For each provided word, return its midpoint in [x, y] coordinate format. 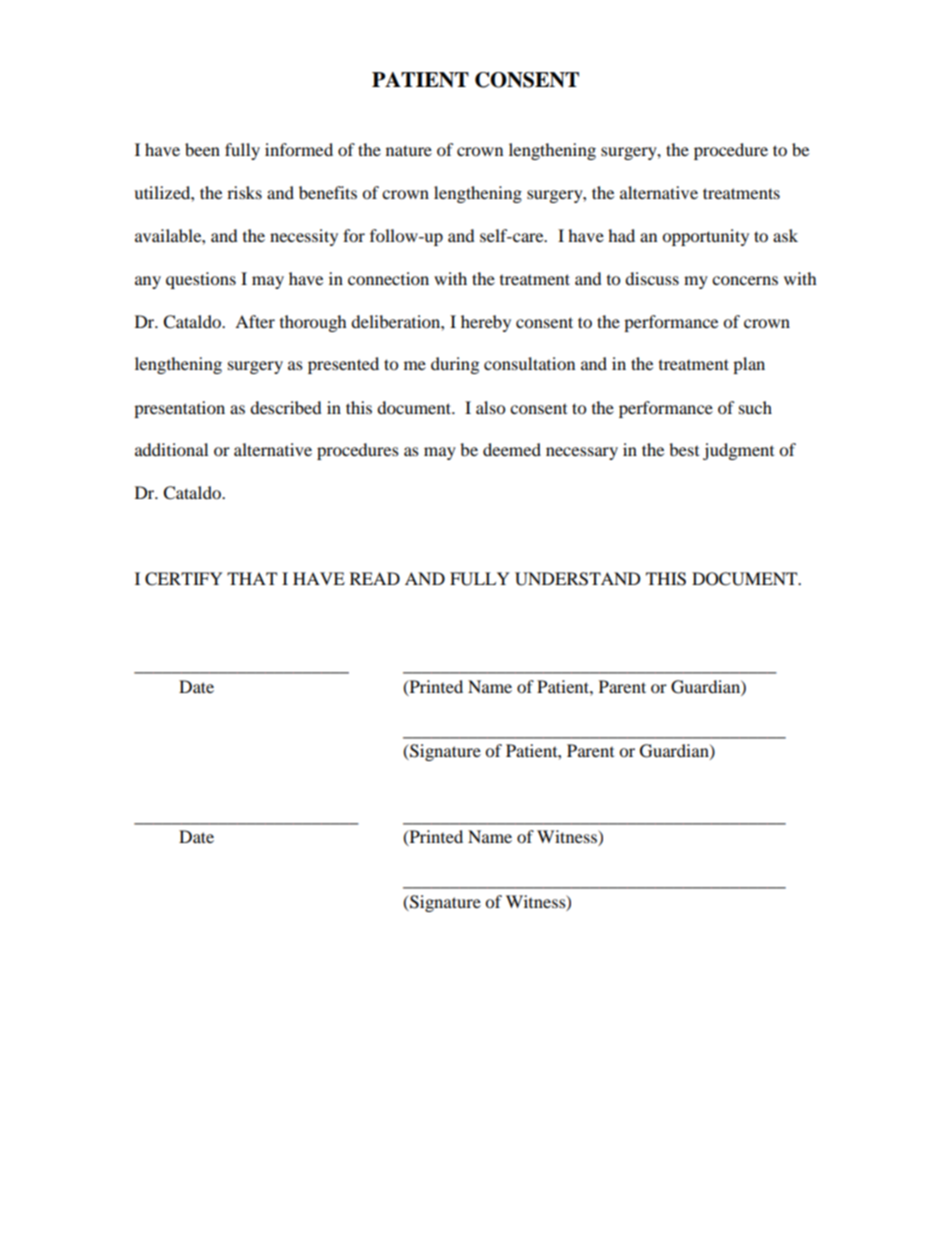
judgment [738, 451]
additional [171, 449]
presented [343, 365]
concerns [745, 280]
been [202, 149]
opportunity [705, 237]
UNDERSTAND [578, 579]
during [455, 365]
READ [375, 578]
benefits [328, 192]
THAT [252, 578]
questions [201, 280]
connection [388, 278]
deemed [512, 449]
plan [749, 365]
